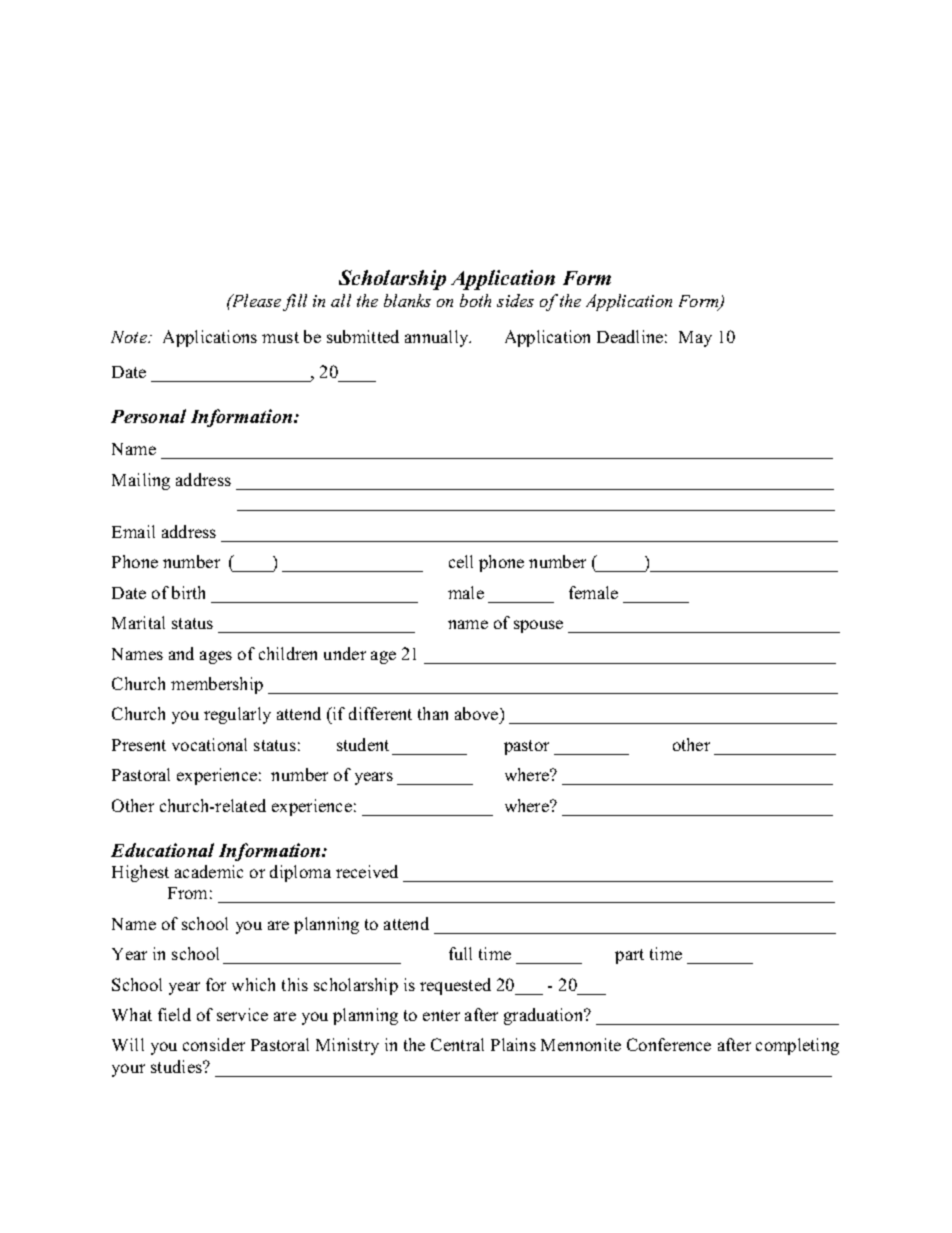 The image size is (952, 1233). I want to click on than, so click(433, 713).
